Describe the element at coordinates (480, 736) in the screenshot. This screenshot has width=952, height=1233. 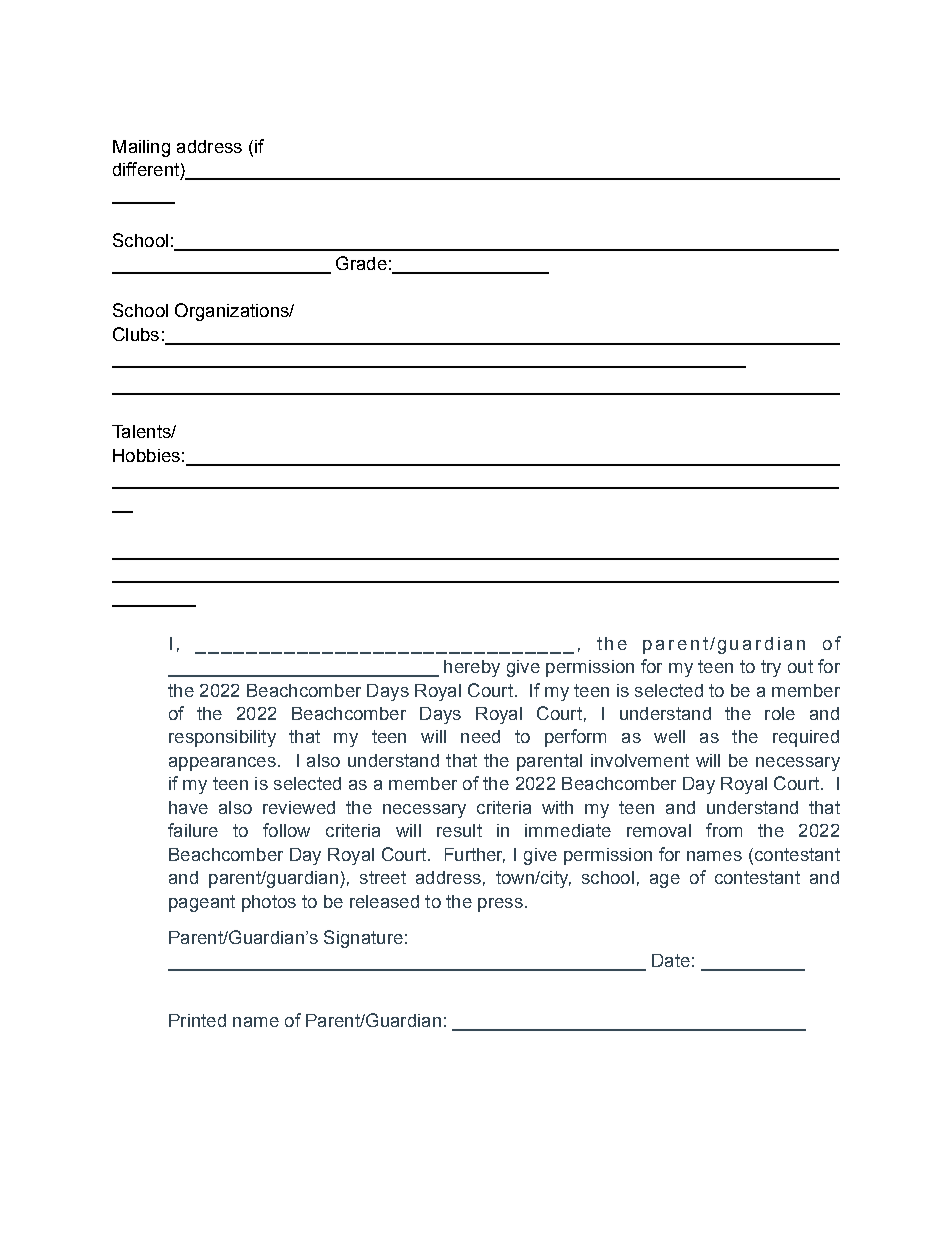
I see `need` at that location.
